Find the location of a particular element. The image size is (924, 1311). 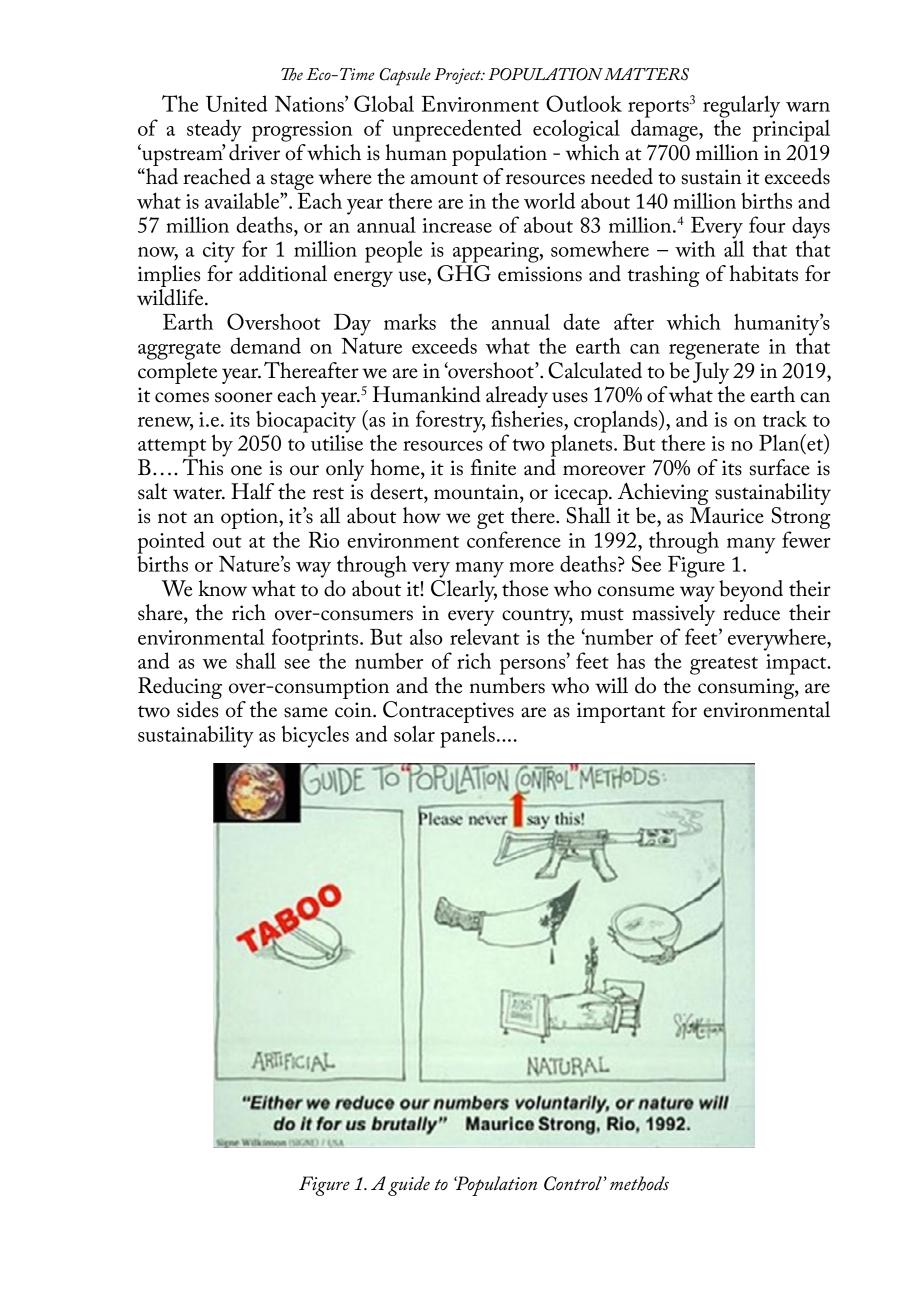

important is located at coordinates (621, 712).
